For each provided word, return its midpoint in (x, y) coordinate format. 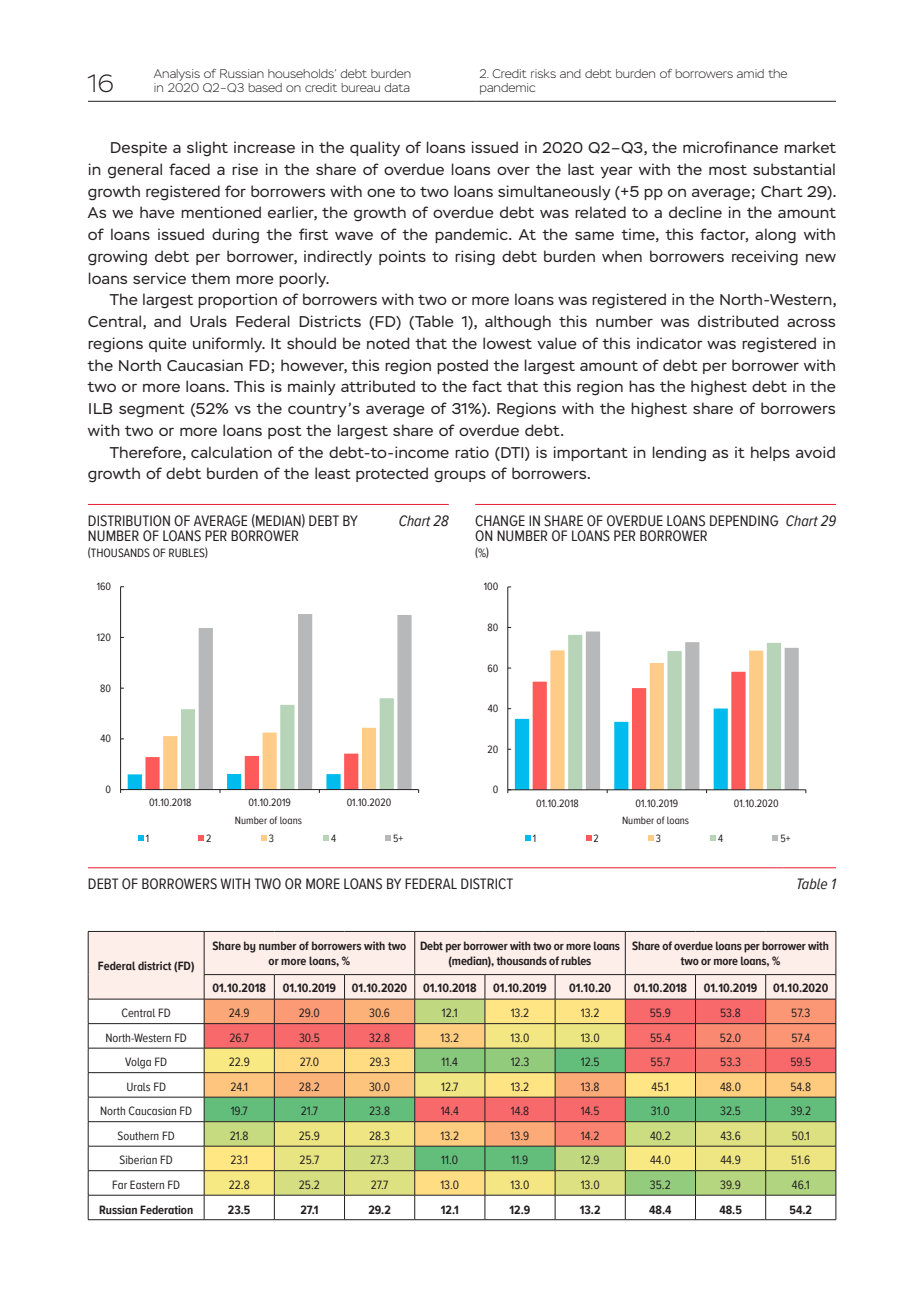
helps (770, 453)
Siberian (138, 1159)
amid (750, 73)
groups (460, 476)
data (397, 87)
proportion (237, 300)
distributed (738, 321)
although (518, 323)
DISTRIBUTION (129, 521)
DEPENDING (744, 521)
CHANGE (500, 521)
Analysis (177, 75)
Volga (138, 1063)
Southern (138, 1135)
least (333, 473)
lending (679, 454)
